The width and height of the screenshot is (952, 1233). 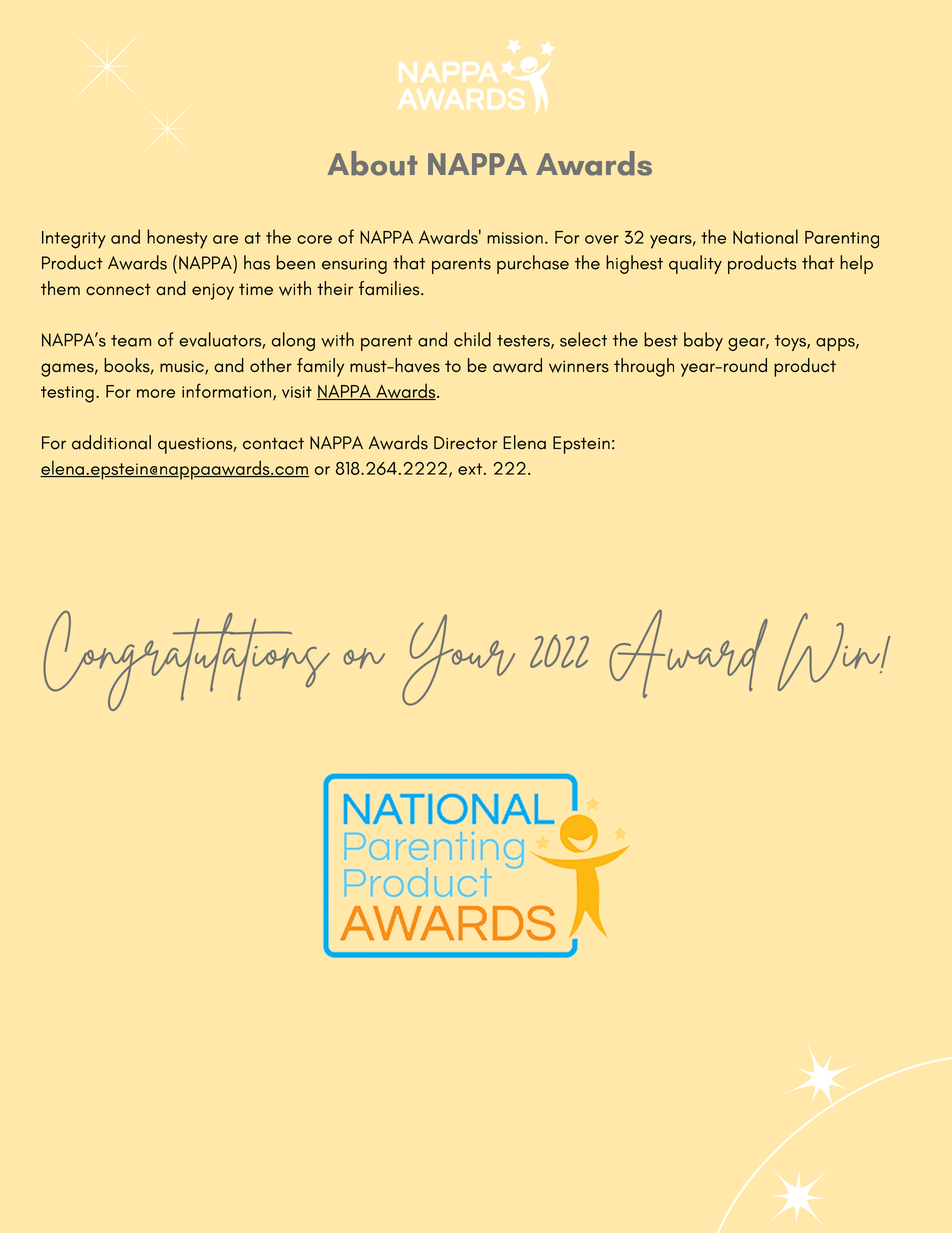 I want to click on honesty, so click(x=177, y=239).
